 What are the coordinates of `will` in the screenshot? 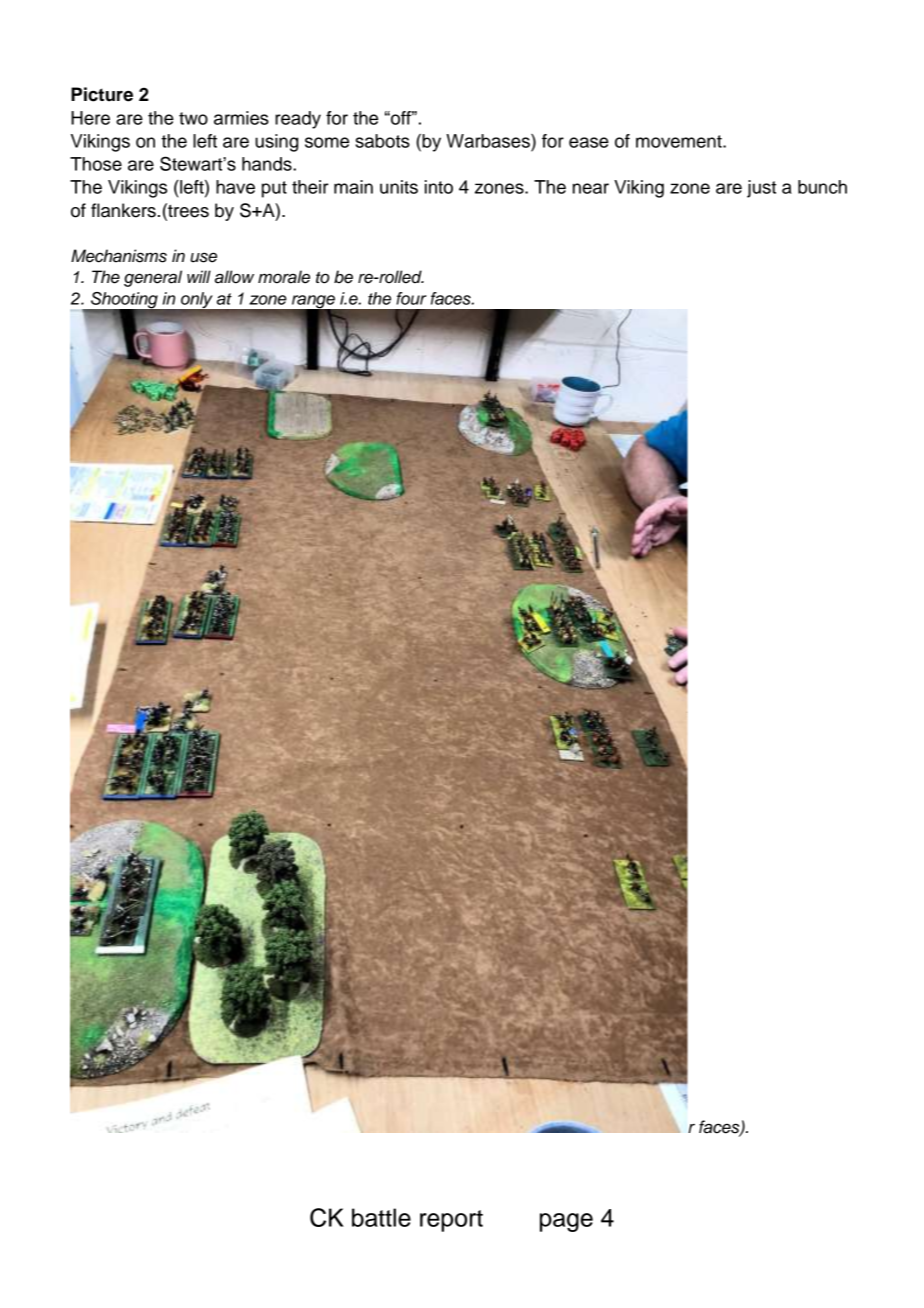 It's located at (199, 276).
